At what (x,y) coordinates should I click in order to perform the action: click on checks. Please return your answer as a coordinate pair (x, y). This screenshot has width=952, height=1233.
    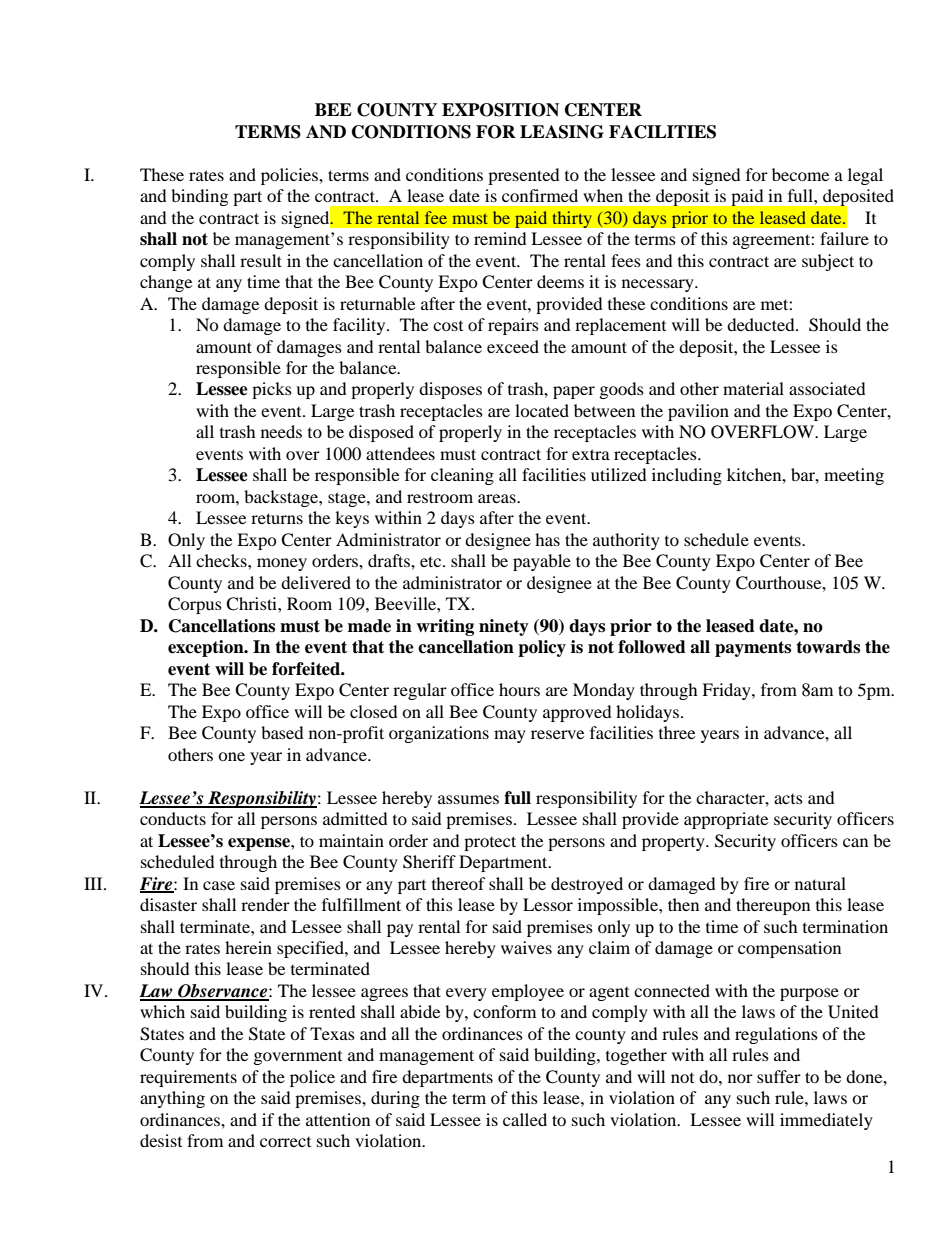
    Looking at the image, I should click on (222, 560).
